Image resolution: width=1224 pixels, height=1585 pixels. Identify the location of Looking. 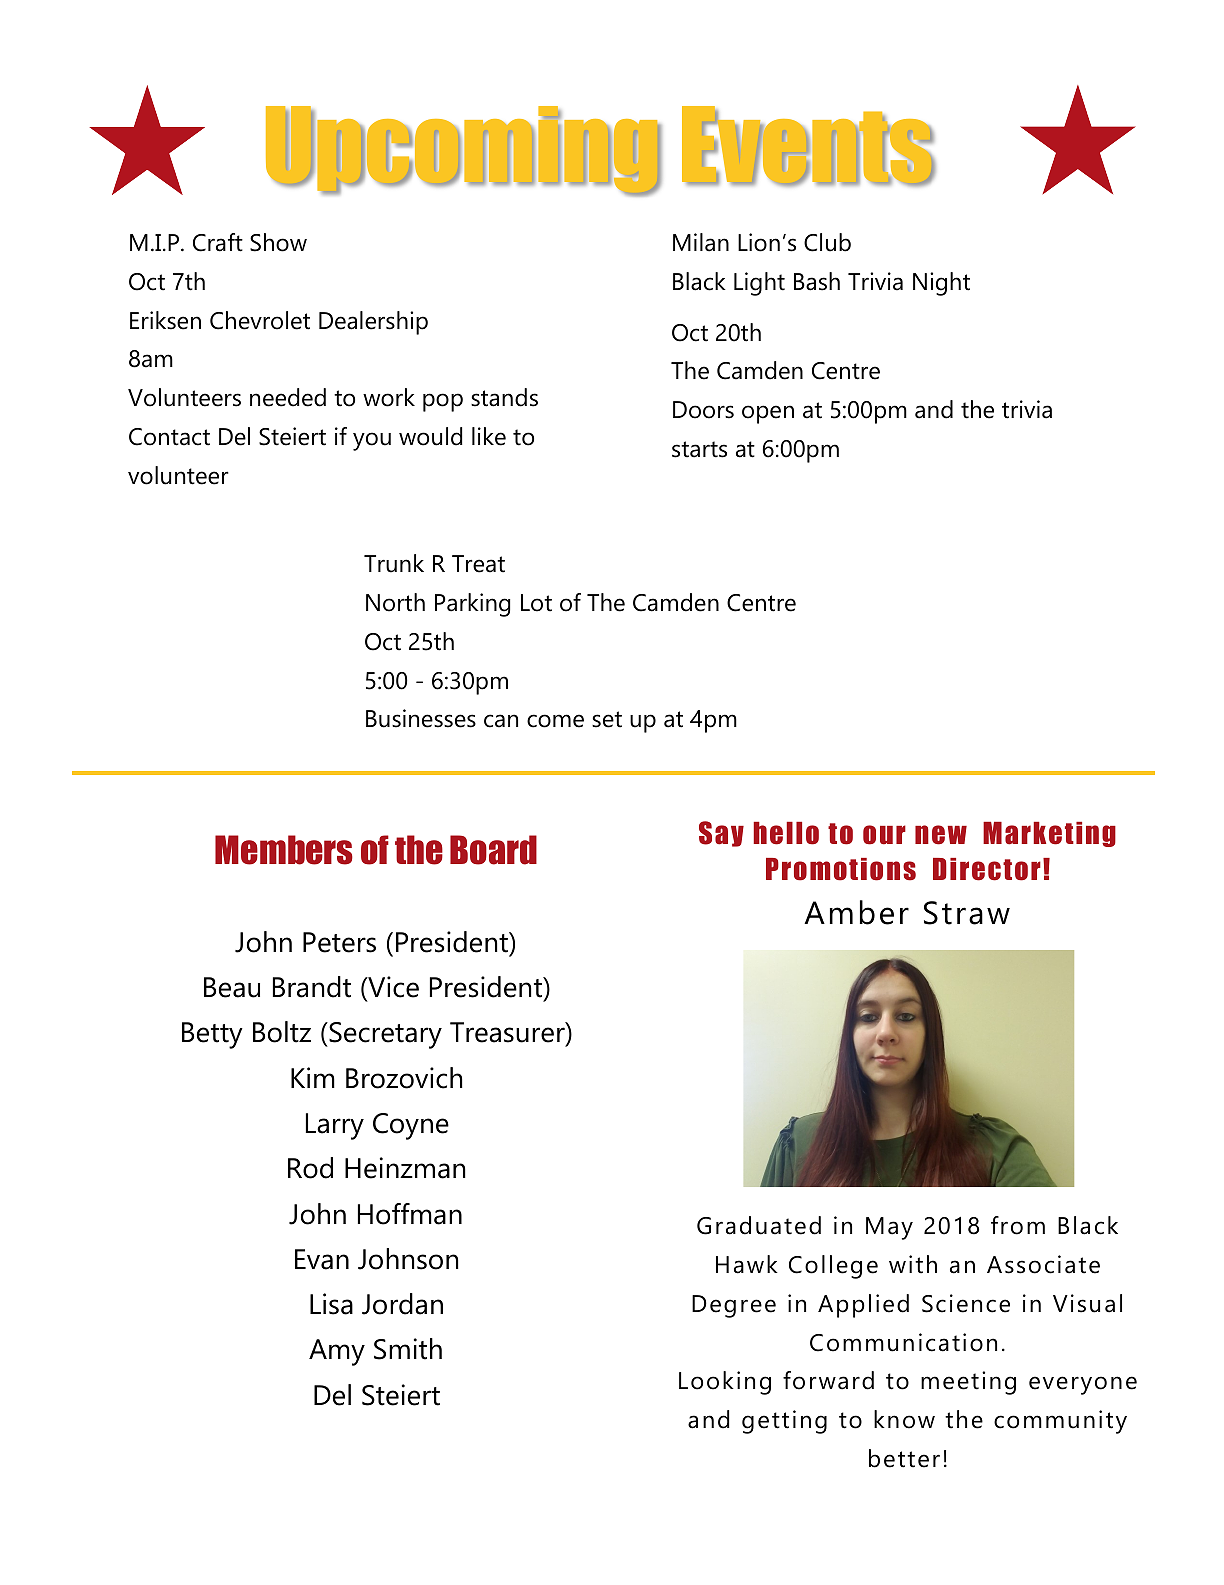
(725, 1383).
